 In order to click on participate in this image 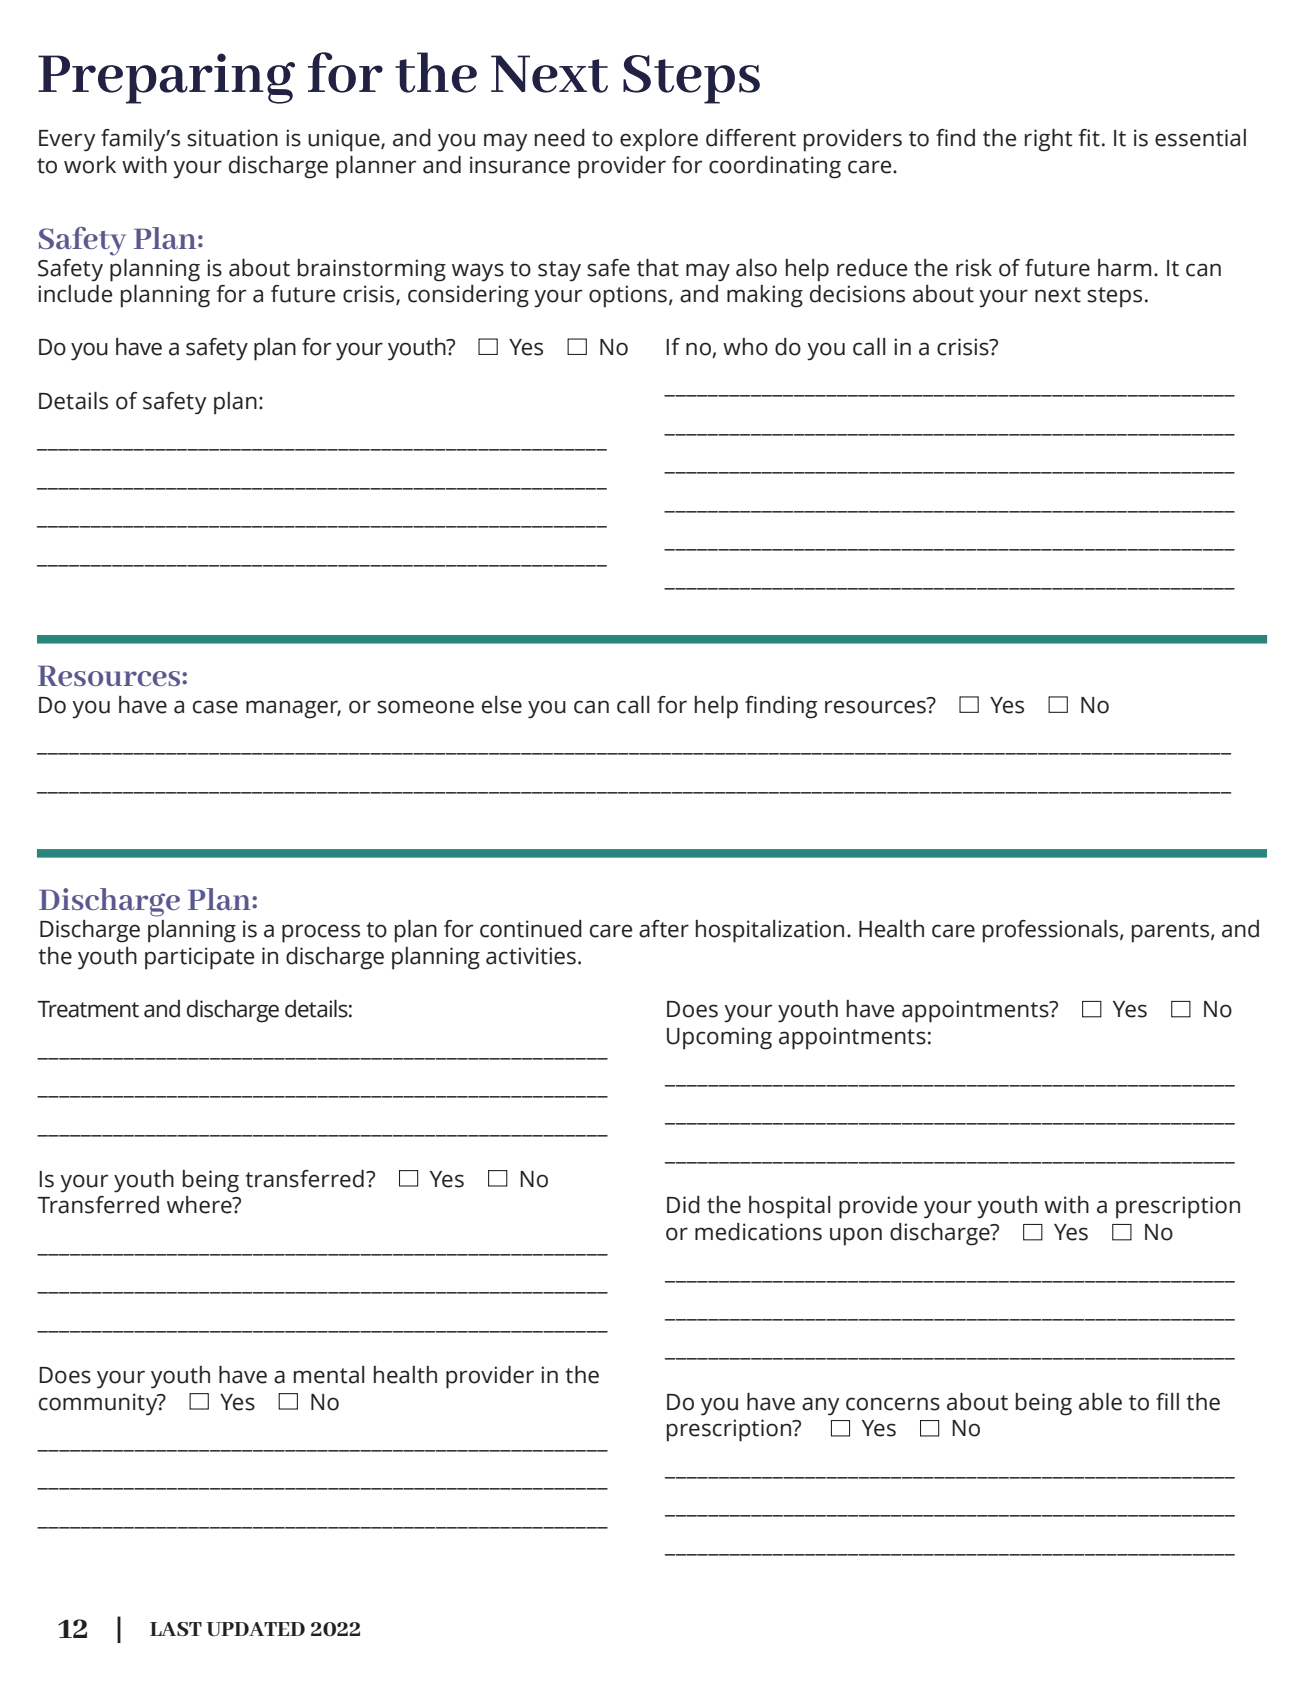, I will do `click(199, 958)`.
